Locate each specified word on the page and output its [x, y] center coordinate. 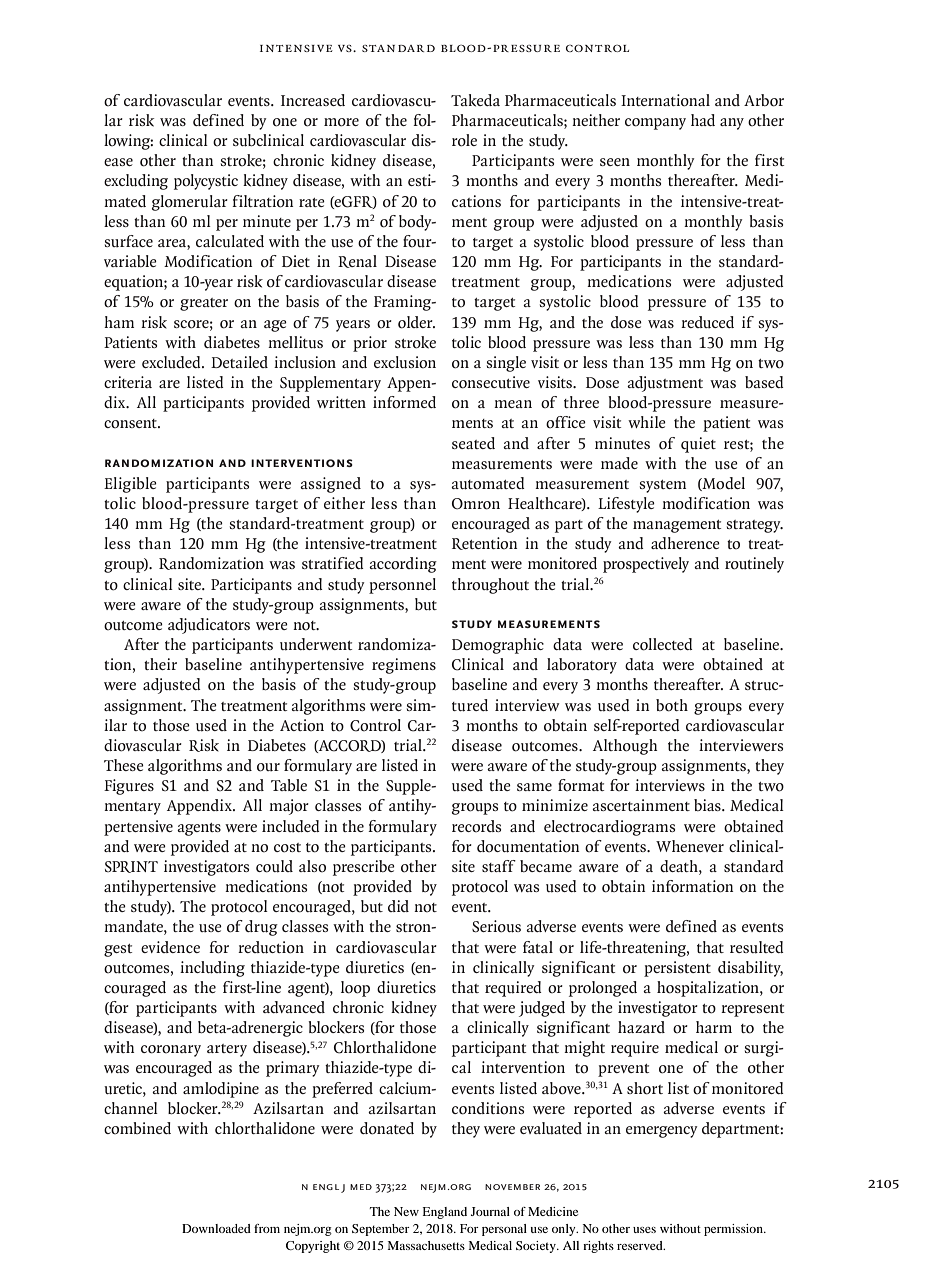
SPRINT [131, 867]
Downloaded [216, 1228]
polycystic [206, 182]
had [703, 120]
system [663, 486]
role [464, 140]
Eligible [130, 485]
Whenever [690, 846]
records [476, 826]
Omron [476, 504]
